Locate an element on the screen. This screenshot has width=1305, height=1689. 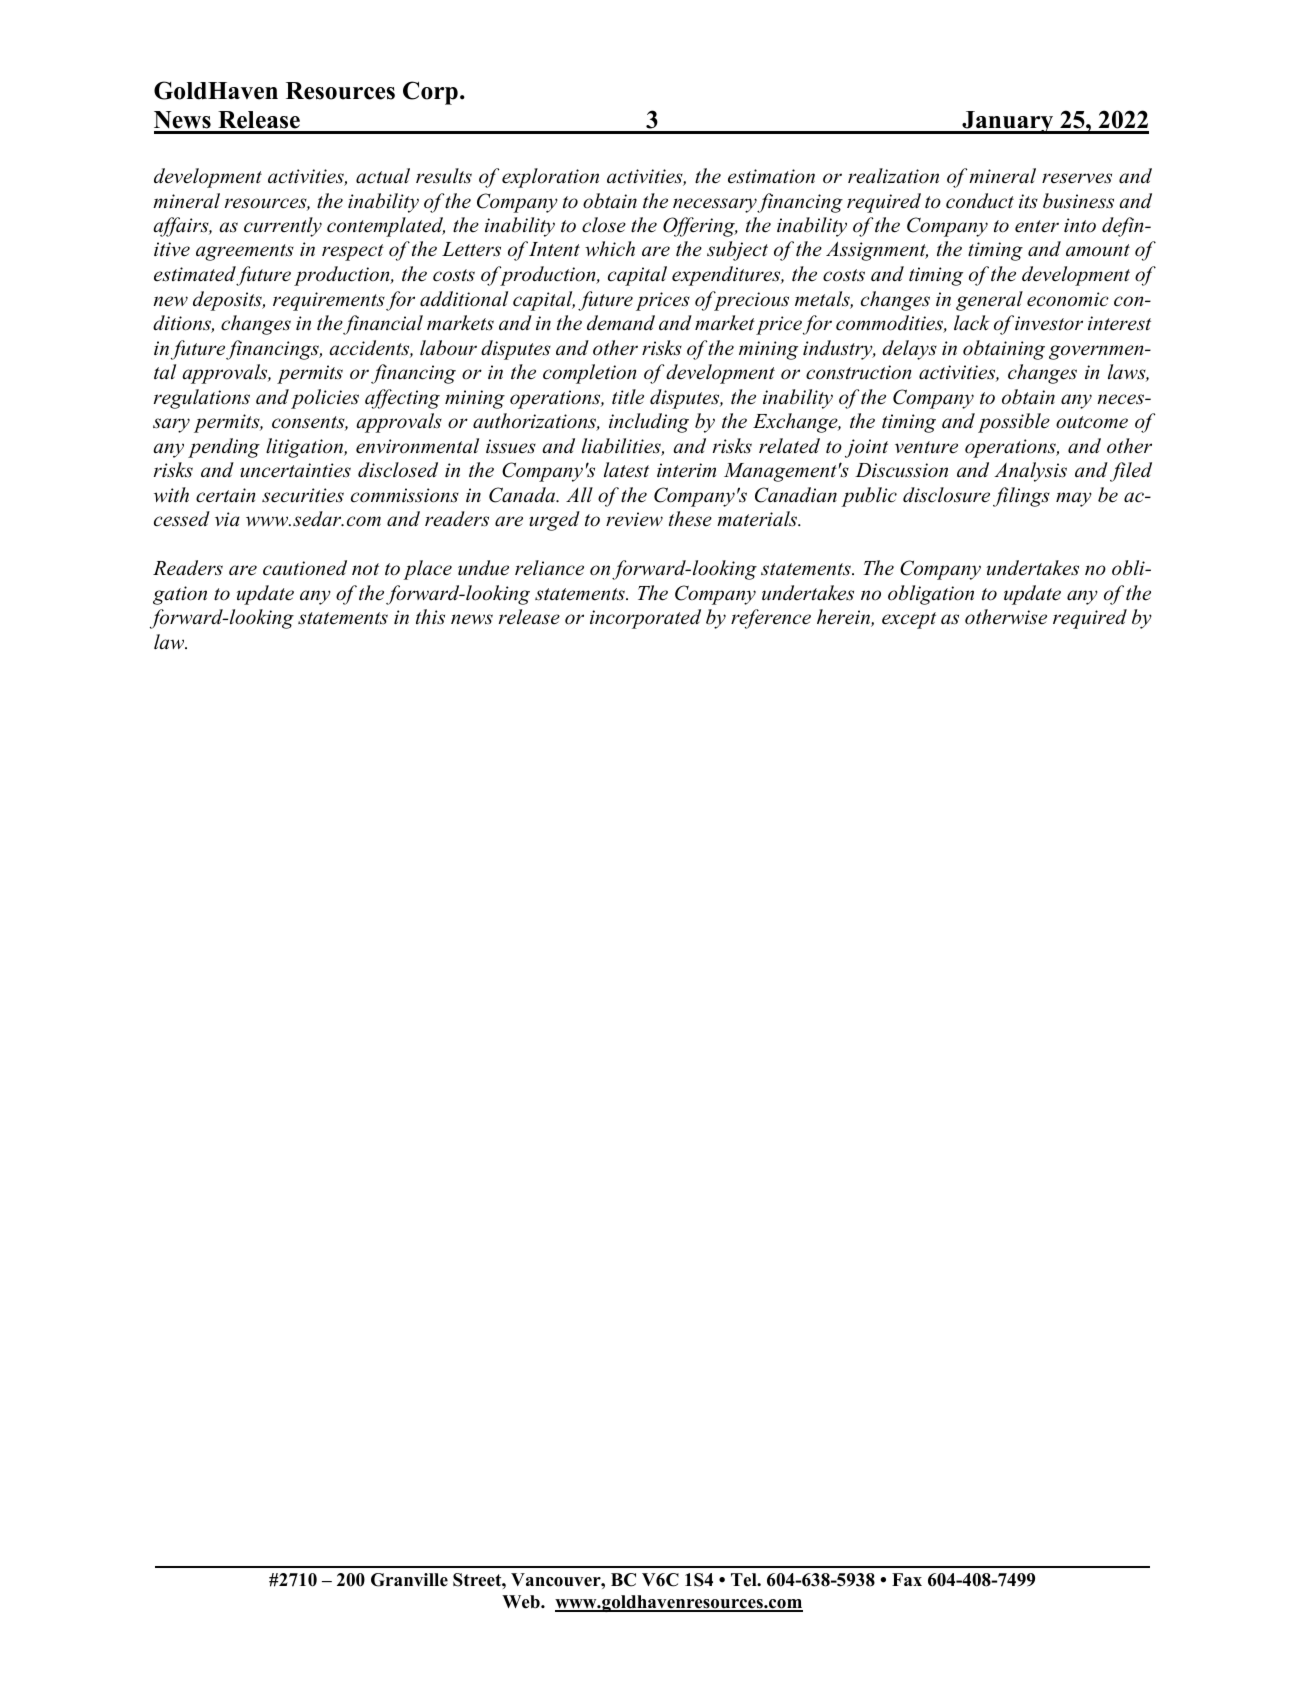
Fax is located at coordinates (907, 1579).
